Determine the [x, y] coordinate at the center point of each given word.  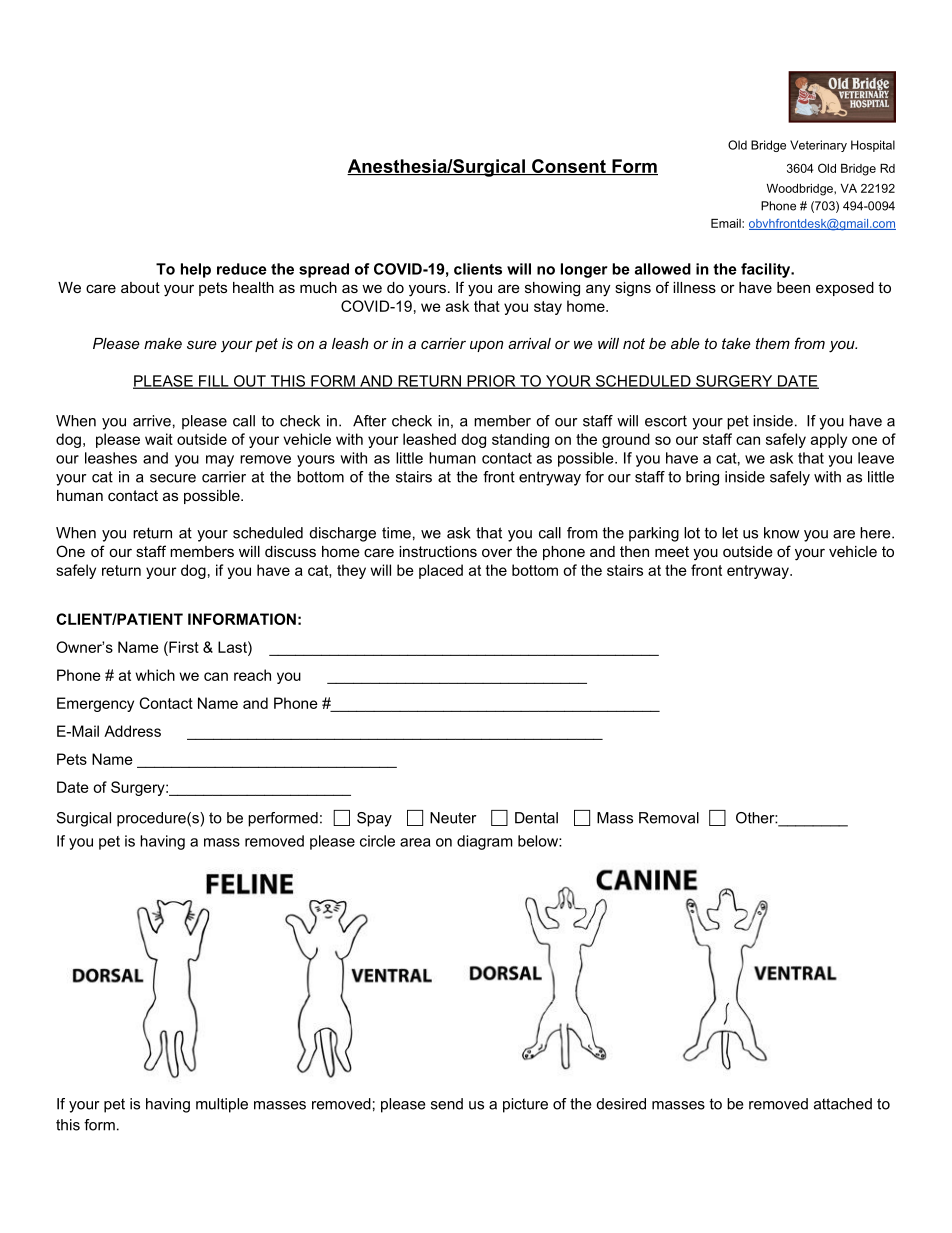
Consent [569, 167]
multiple [222, 1105]
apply [829, 440]
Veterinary [818, 146]
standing [520, 440]
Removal [669, 818]
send [447, 1104]
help [196, 270]
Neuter [453, 818]
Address [132, 731]
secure [173, 478]
